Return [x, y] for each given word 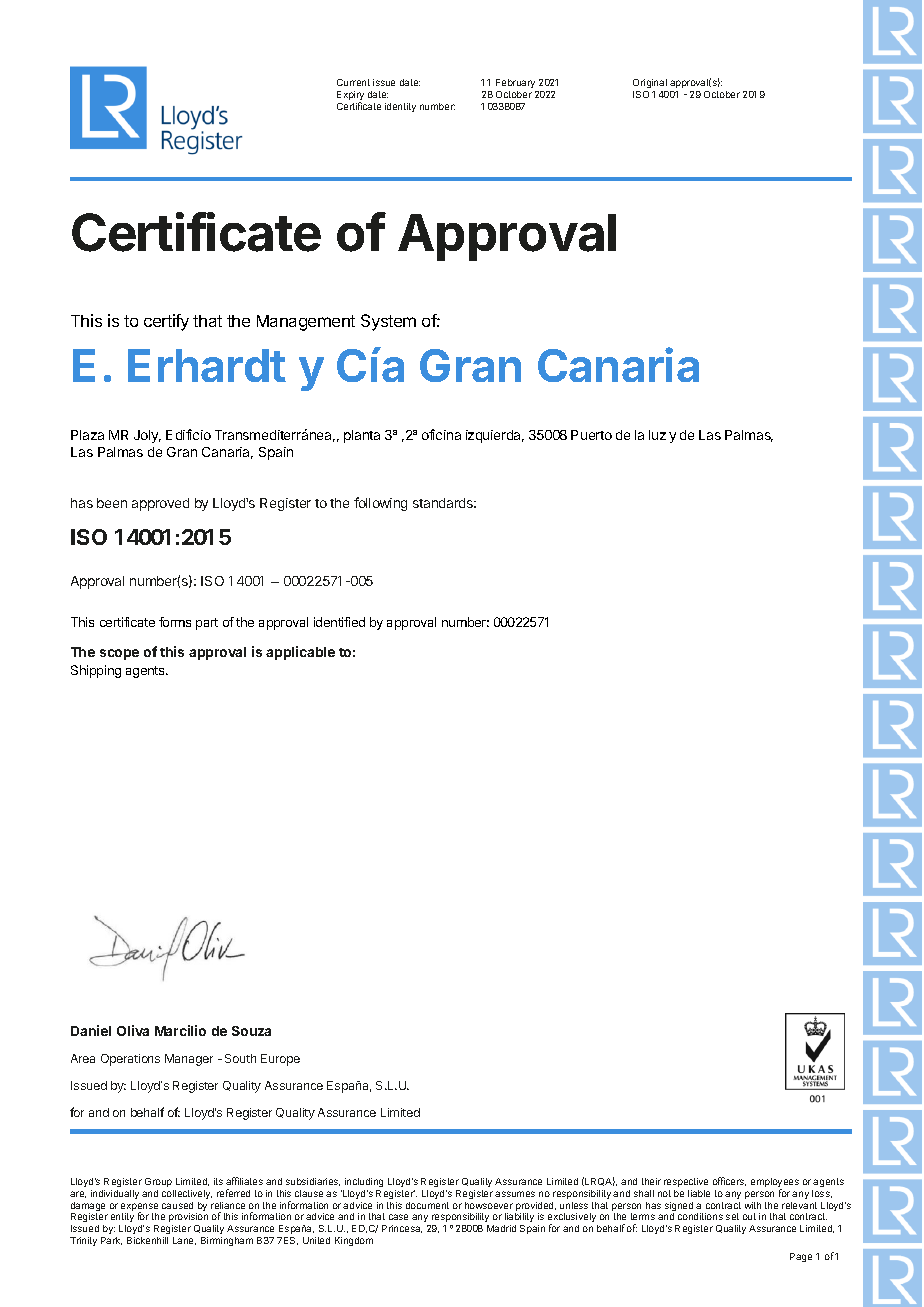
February [517, 85]
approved [160, 504]
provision [188, 1217]
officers [729, 1181]
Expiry [350, 97]
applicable [300, 653]
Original [650, 85]
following [380, 504]
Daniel [91, 1030]
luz [657, 435]
